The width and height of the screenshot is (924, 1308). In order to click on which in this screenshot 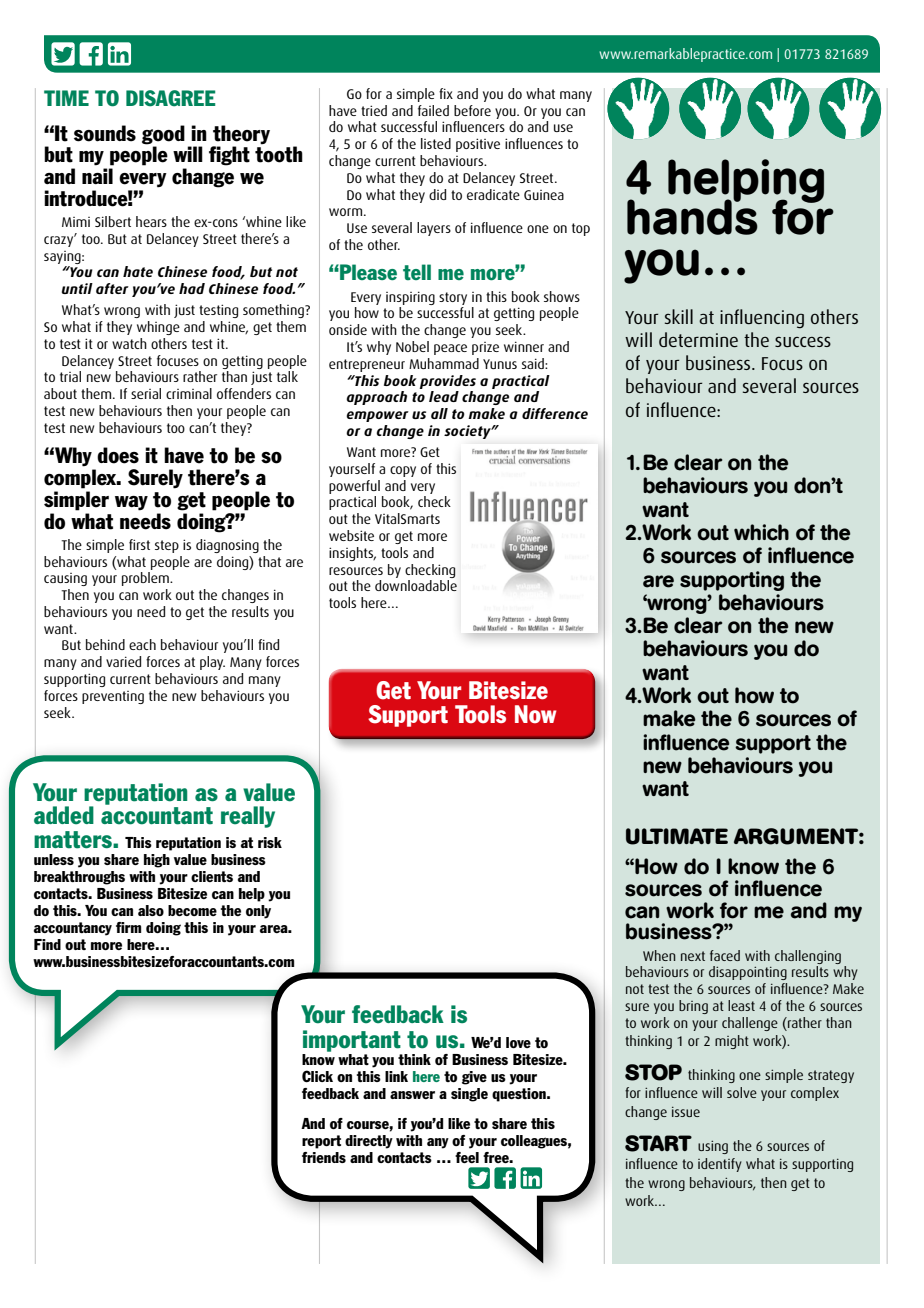, I will do `click(761, 532)`.
